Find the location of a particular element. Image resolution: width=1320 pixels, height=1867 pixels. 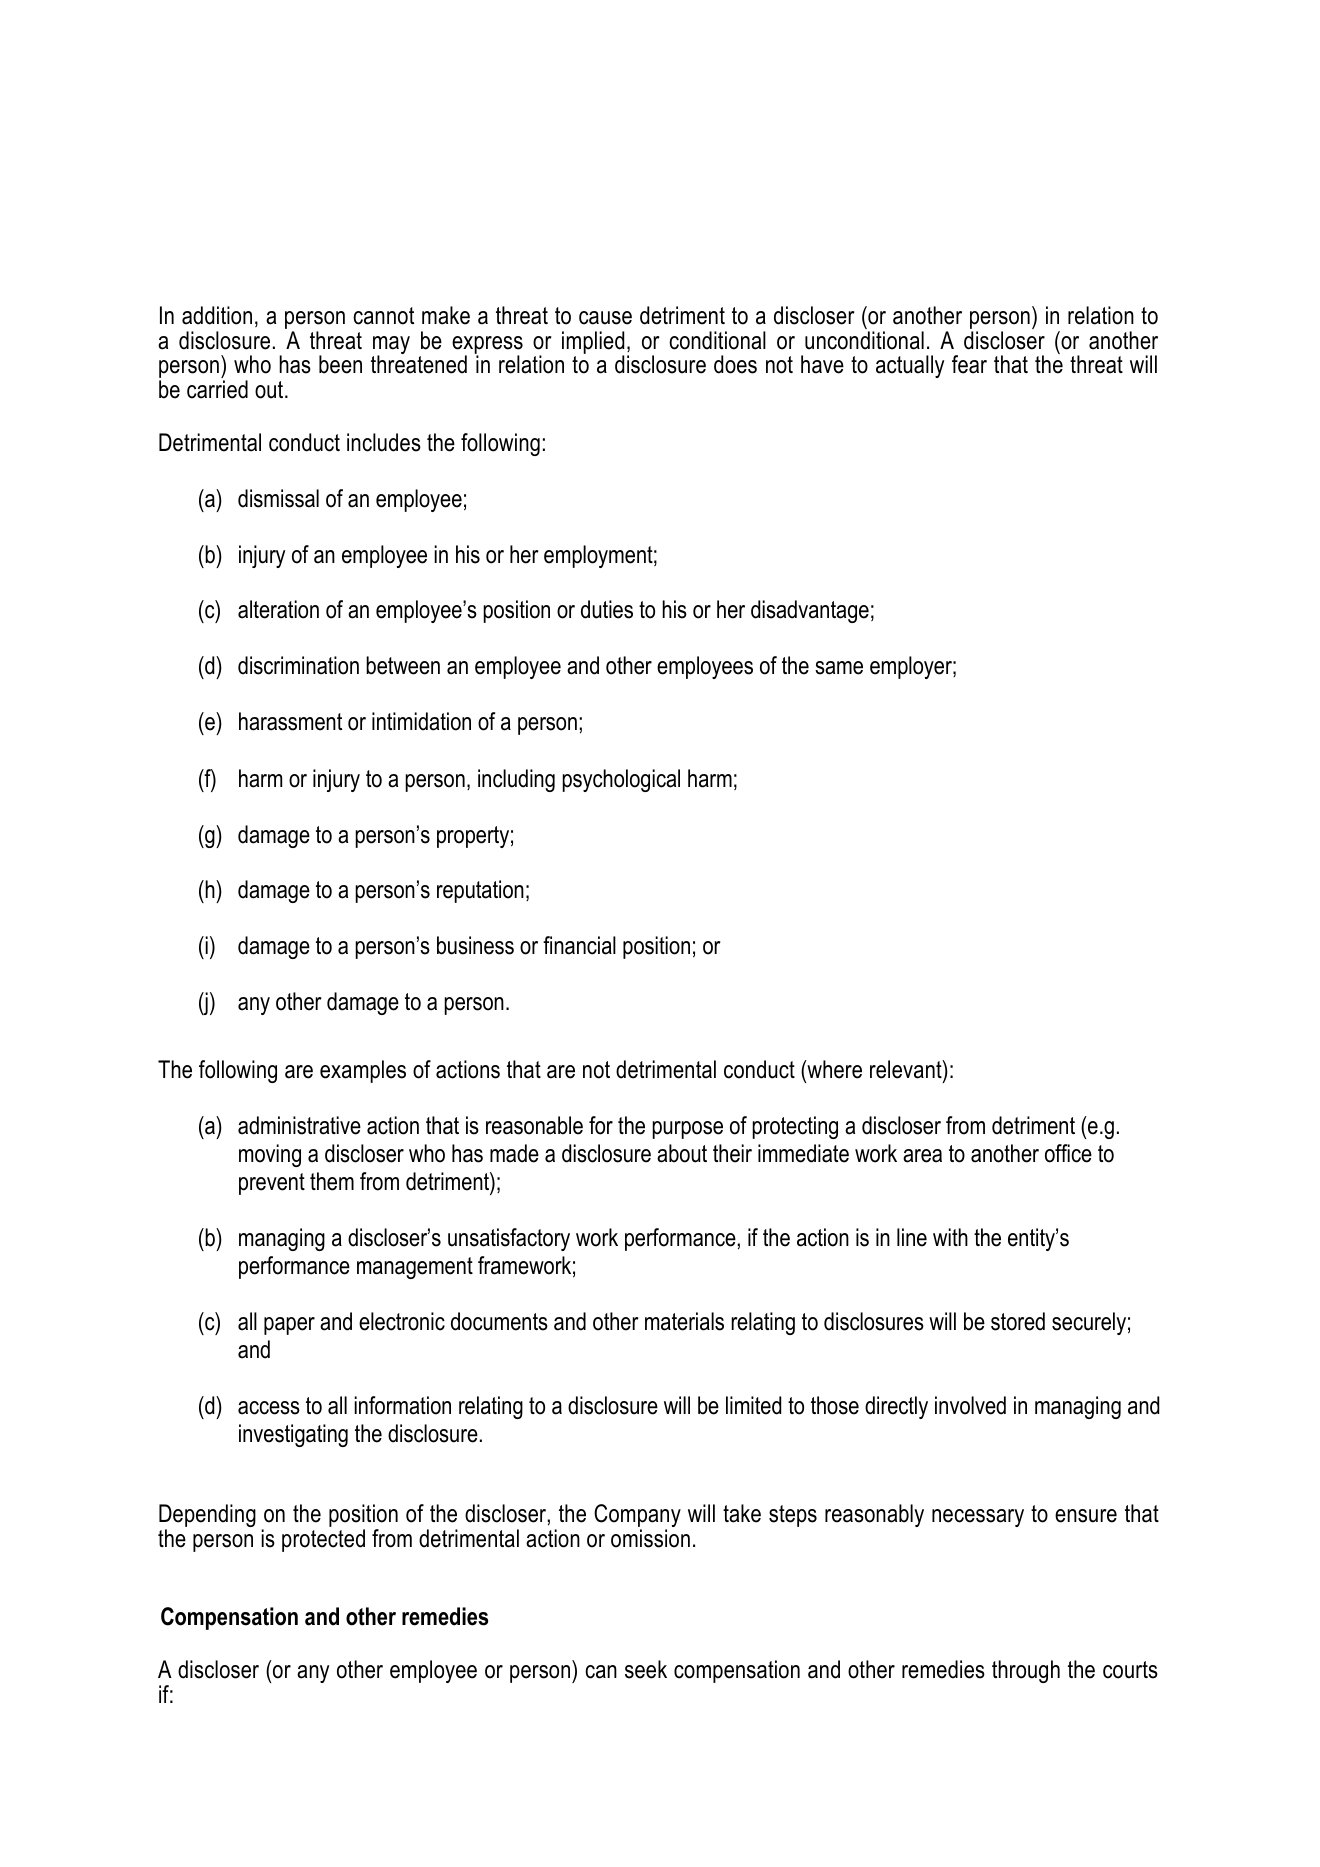

seek is located at coordinates (646, 1669).
